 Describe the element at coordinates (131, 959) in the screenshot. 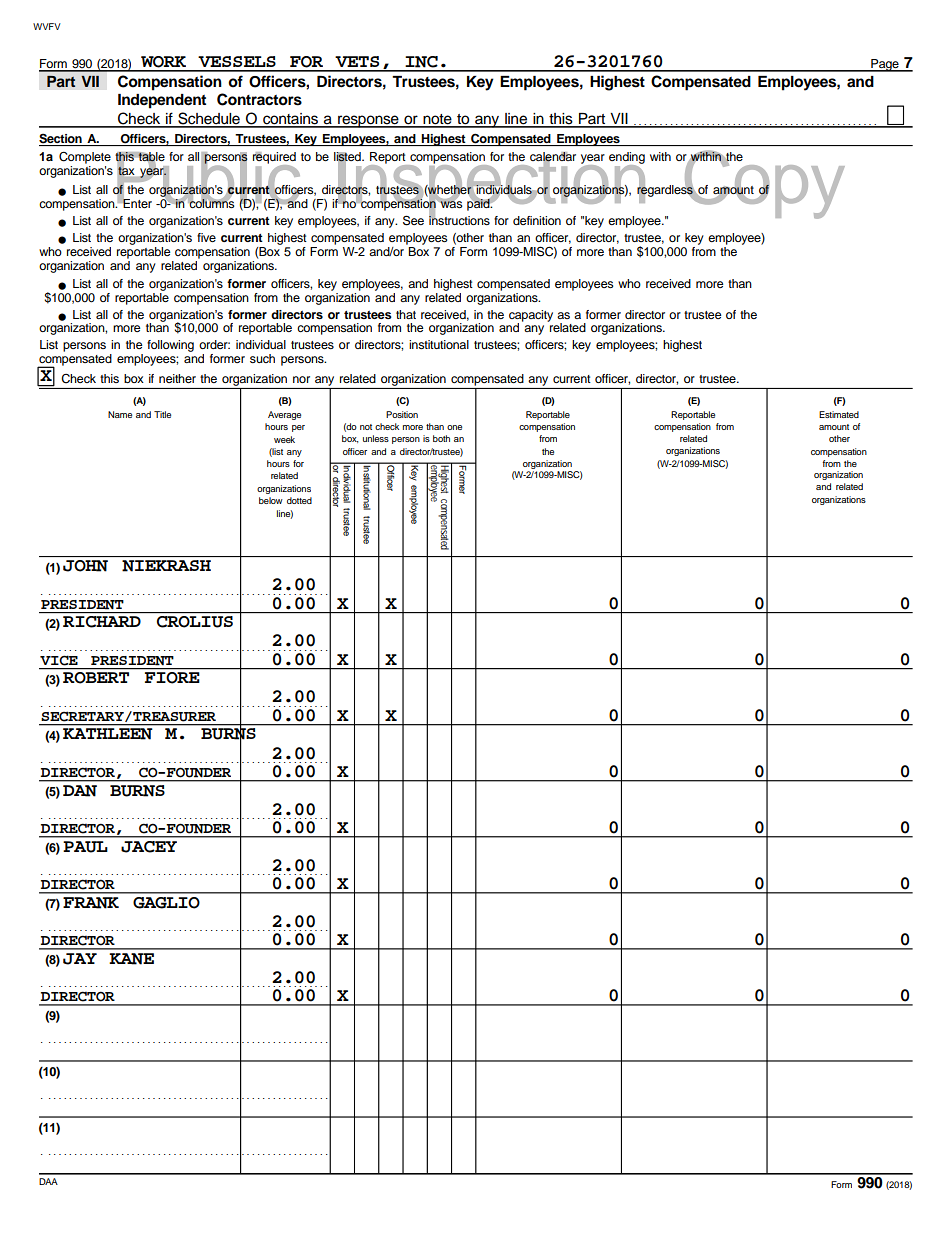

I see `KANE` at that location.
